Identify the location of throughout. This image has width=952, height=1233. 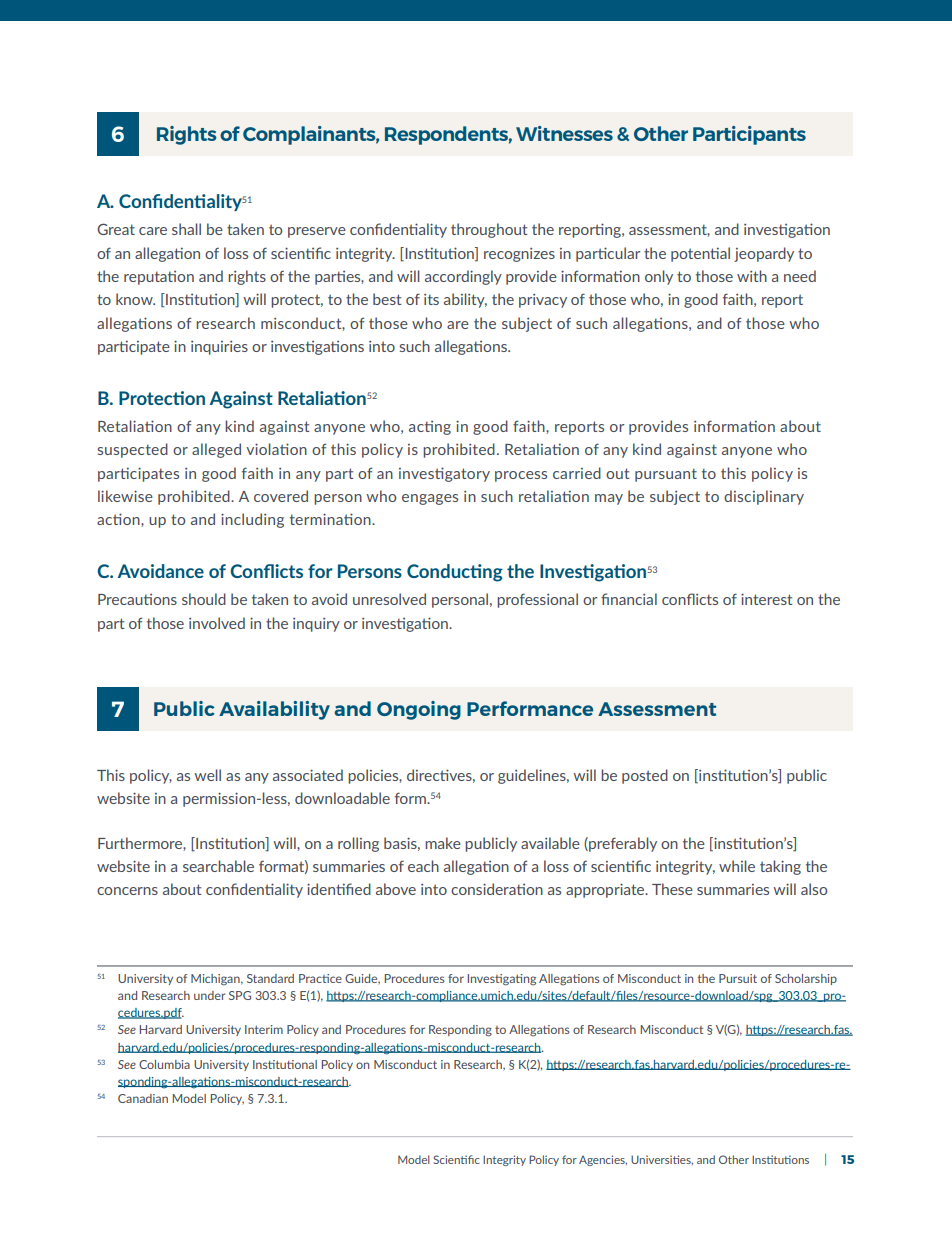
(489, 230).
